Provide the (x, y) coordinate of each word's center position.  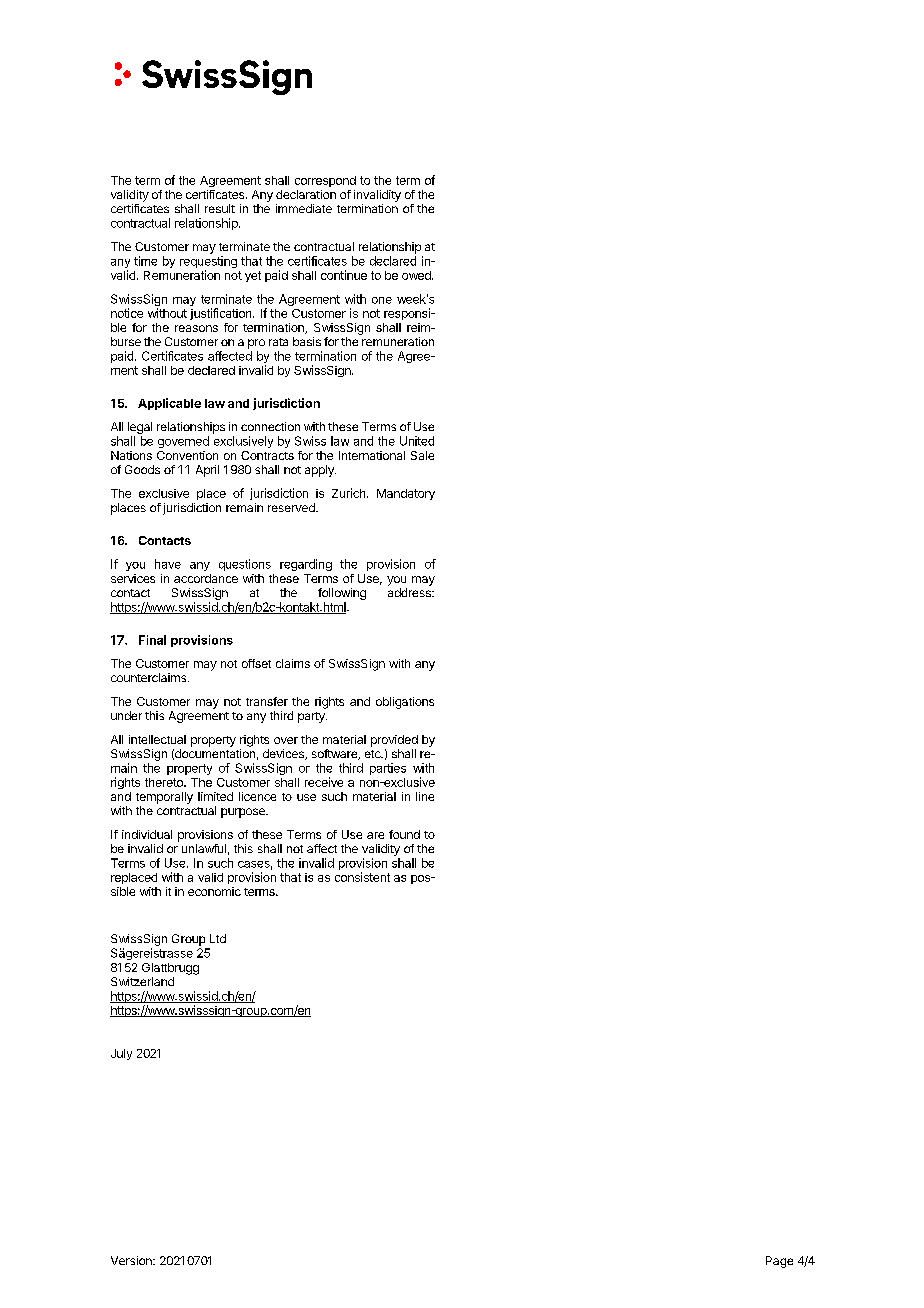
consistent (362, 877)
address (410, 592)
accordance (206, 578)
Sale (422, 455)
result (220, 208)
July (121, 1054)
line (425, 796)
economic (214, 891)
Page (779, 1262)
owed (417, 275)
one (382, 300)
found (404, 834)
